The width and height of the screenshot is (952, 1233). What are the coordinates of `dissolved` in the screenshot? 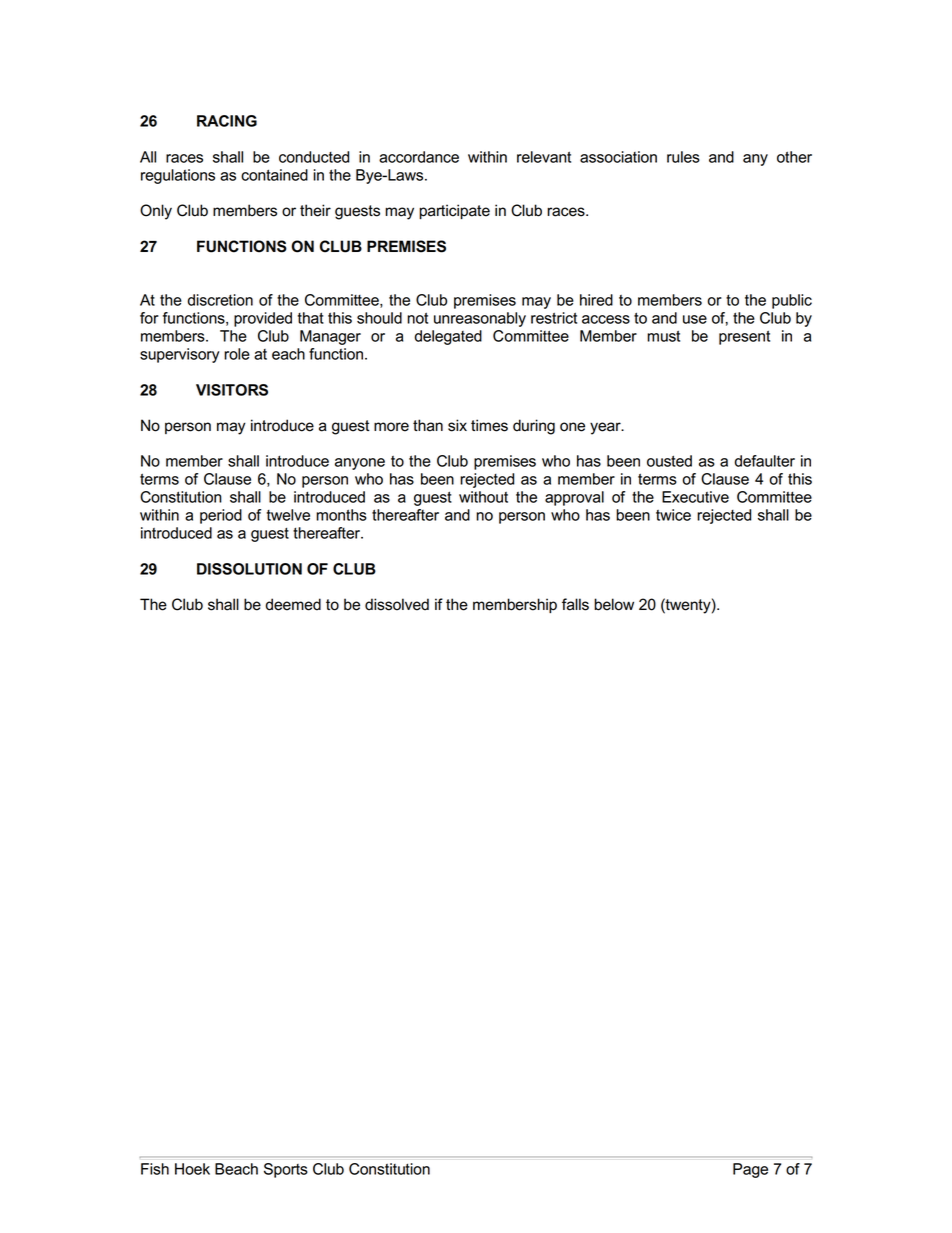 It's located at (397, 604).
